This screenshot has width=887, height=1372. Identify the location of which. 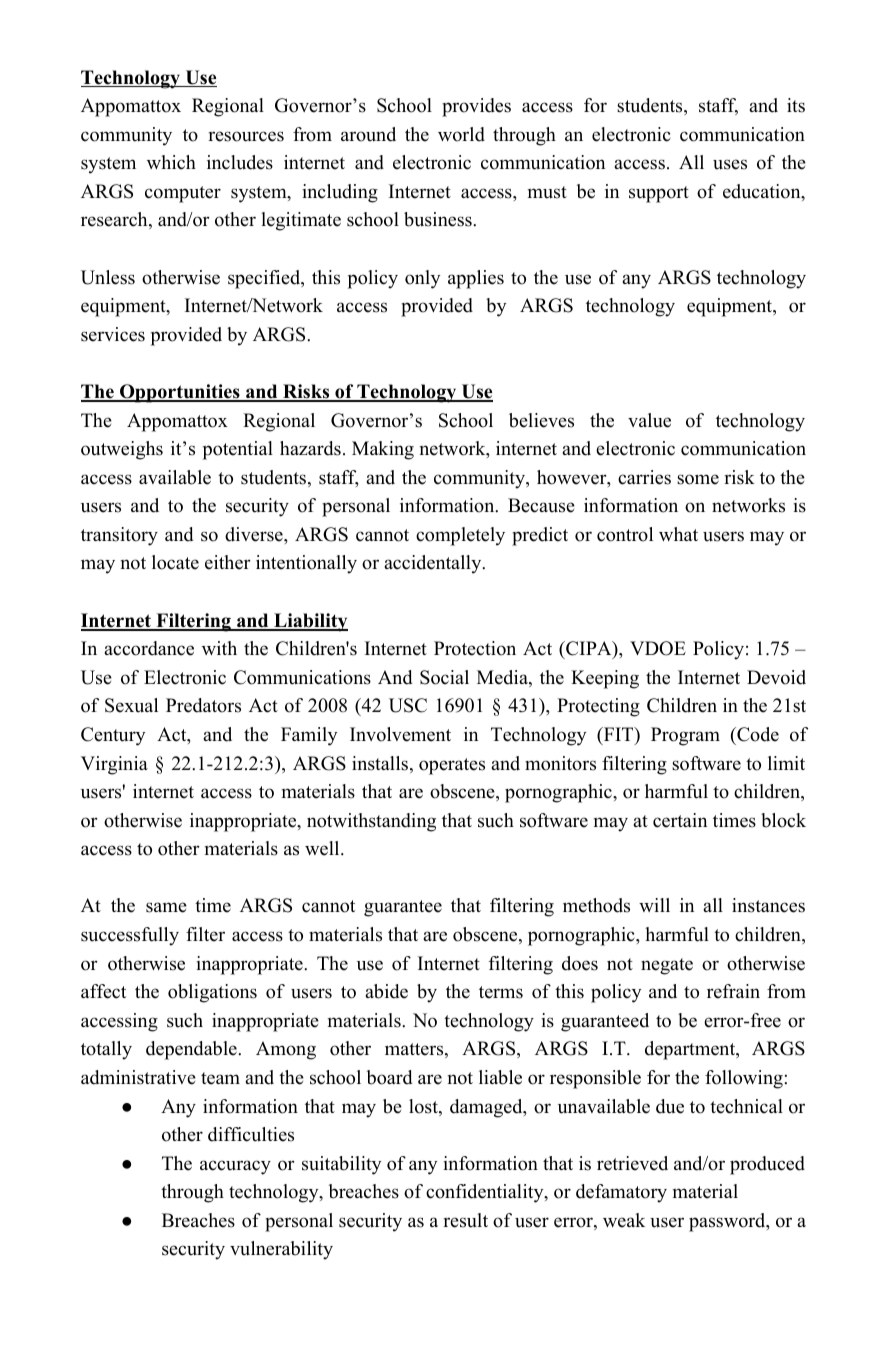
(171, 162).
